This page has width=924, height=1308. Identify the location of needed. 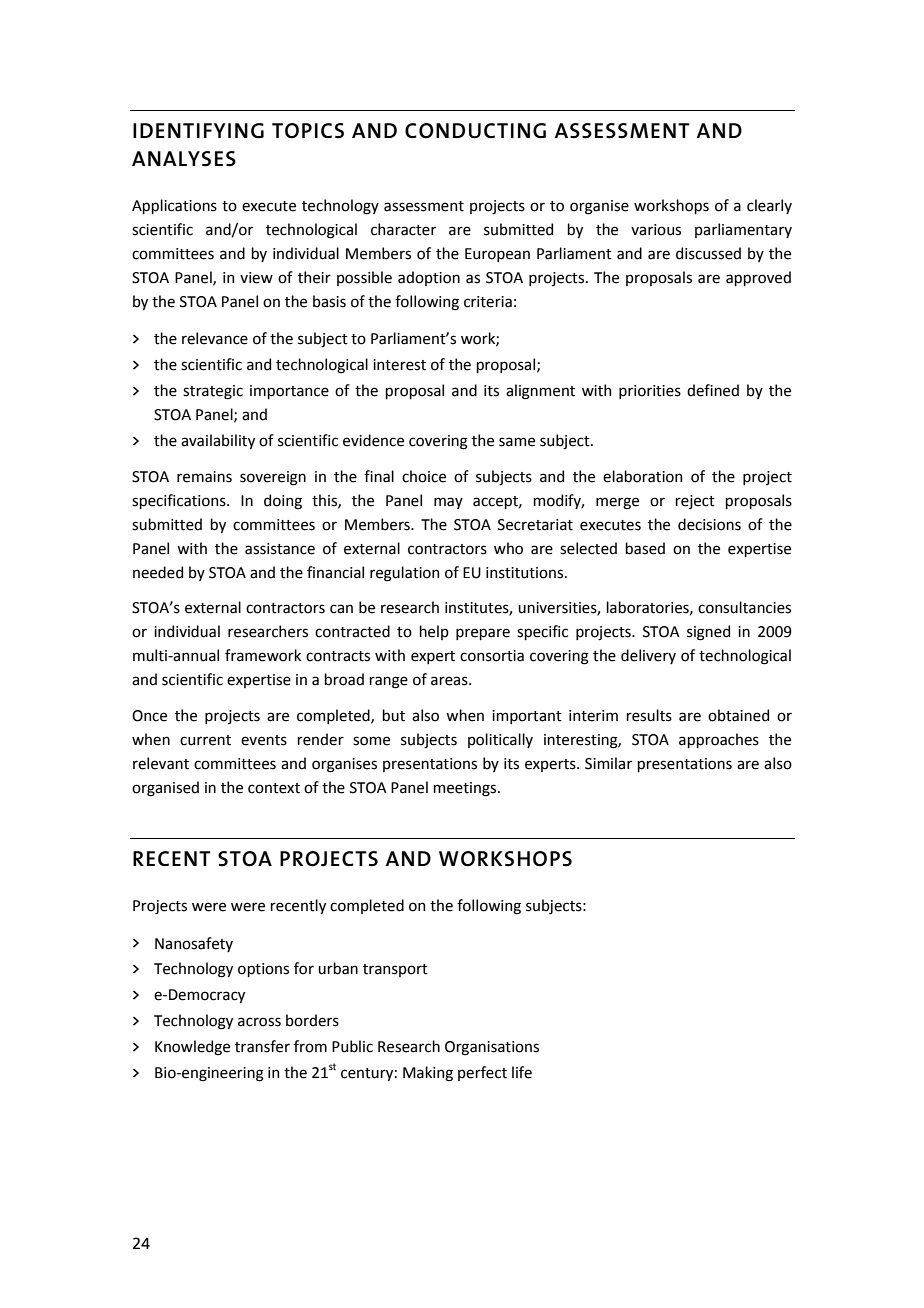
(158, 572).
